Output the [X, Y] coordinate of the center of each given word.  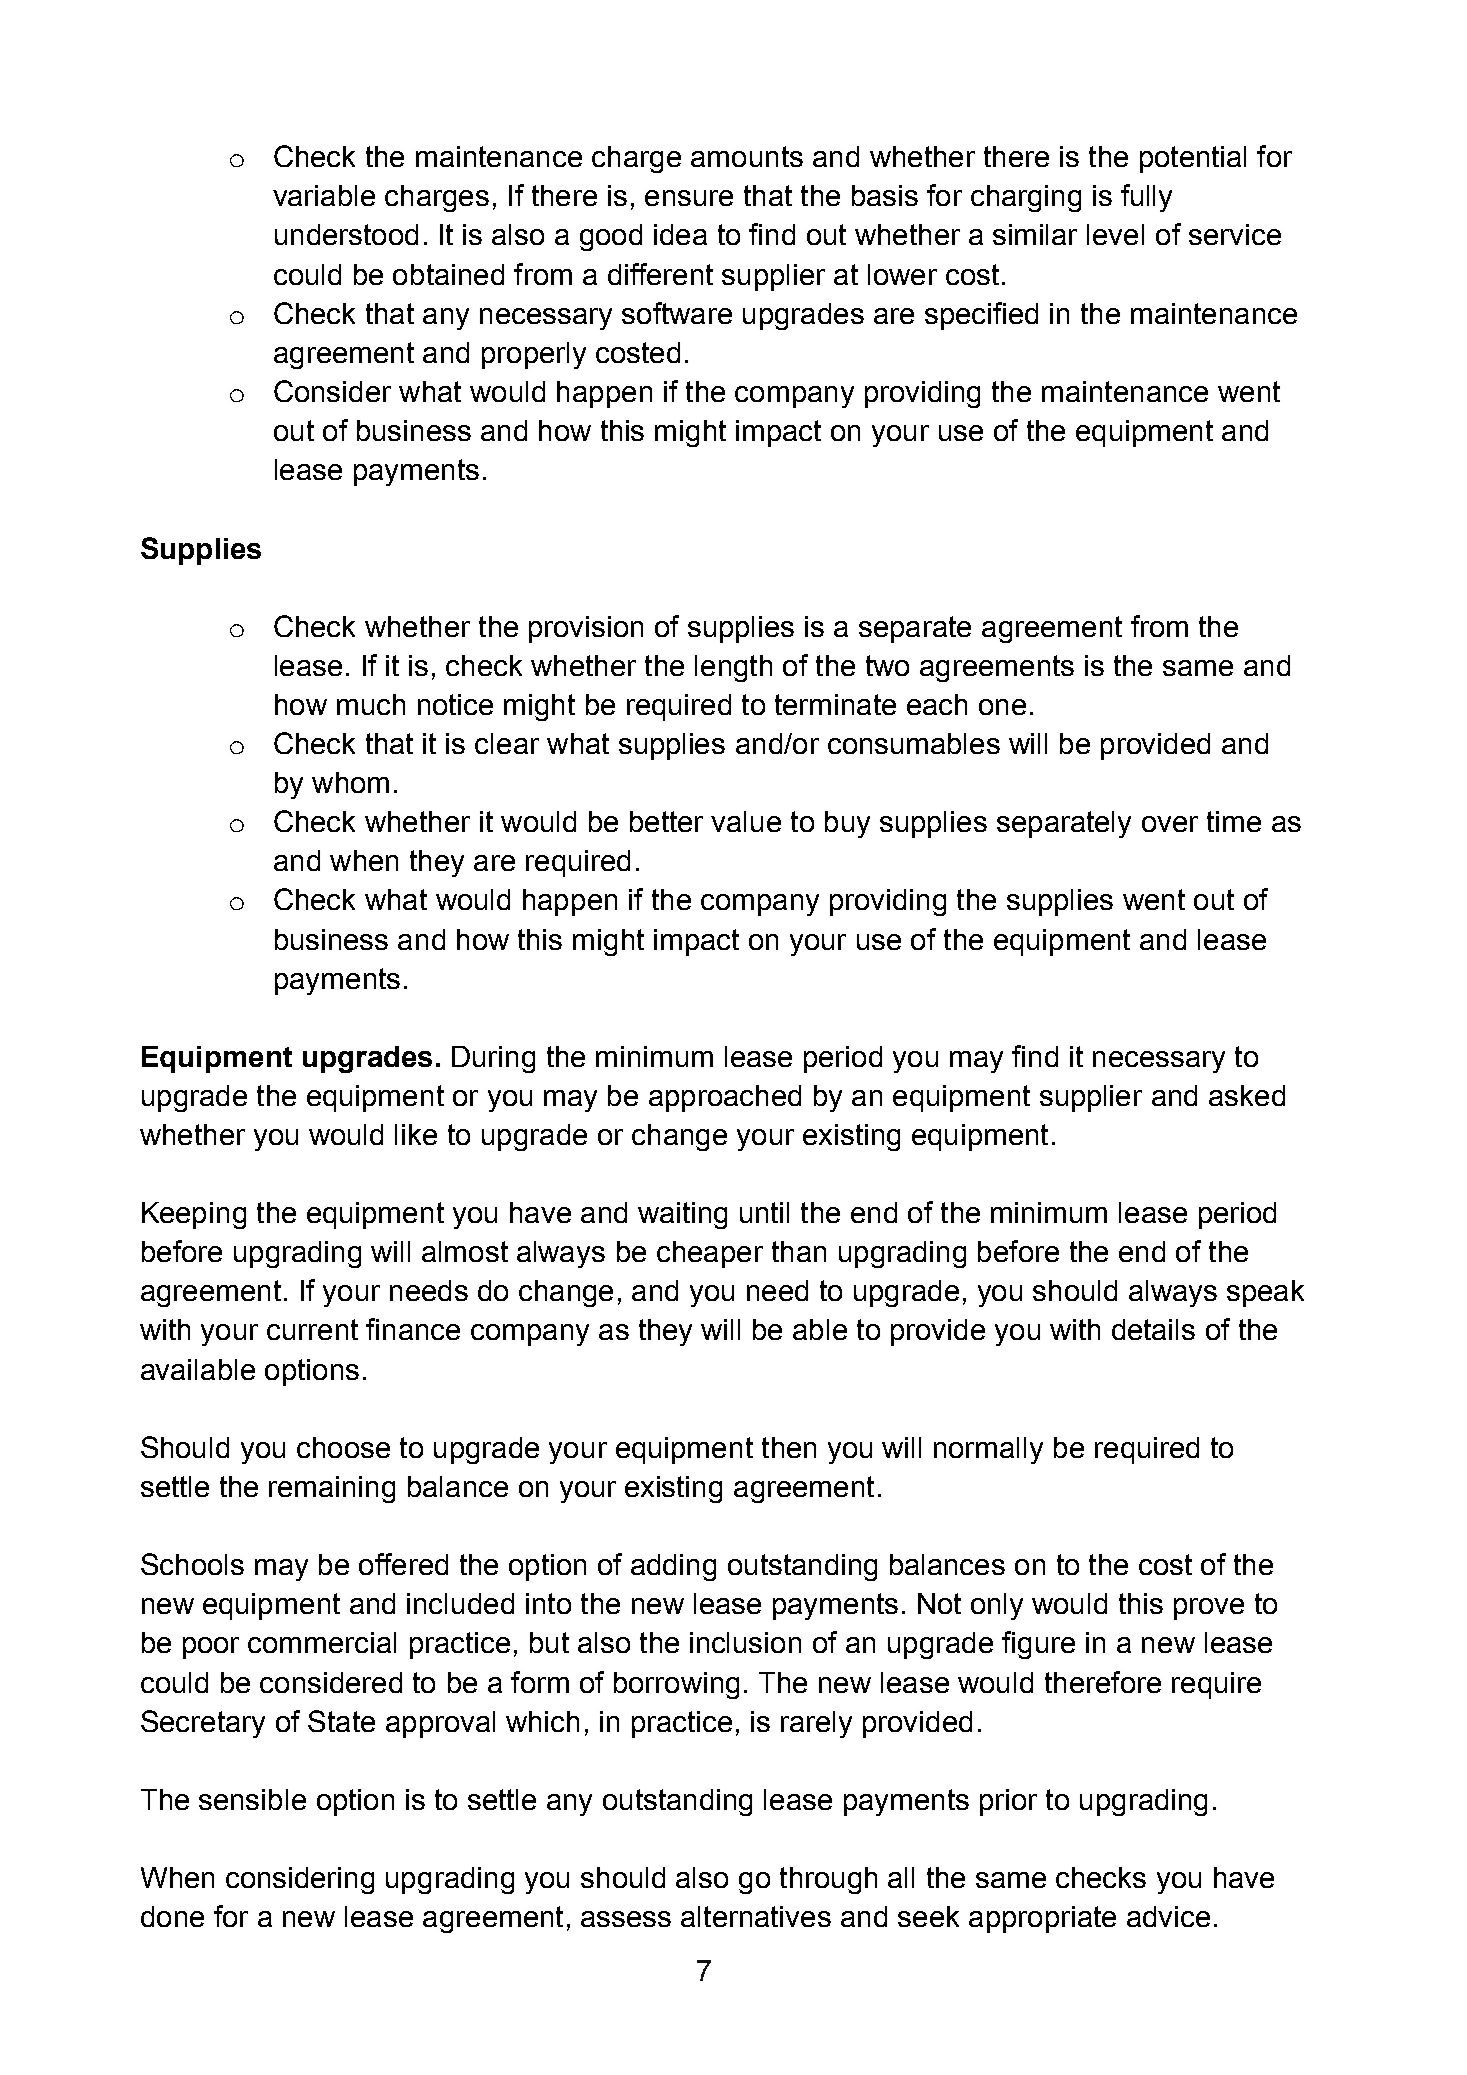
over [1170, 824]
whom [350, 782]
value [746, 821]
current [312, 1329]
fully [1146, 198]
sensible [252, 1799]
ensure [689, 198]
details [1153, 1329]
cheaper [710, 1254]
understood [346, 234]
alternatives [756, 1916]
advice [1168, 1916]
